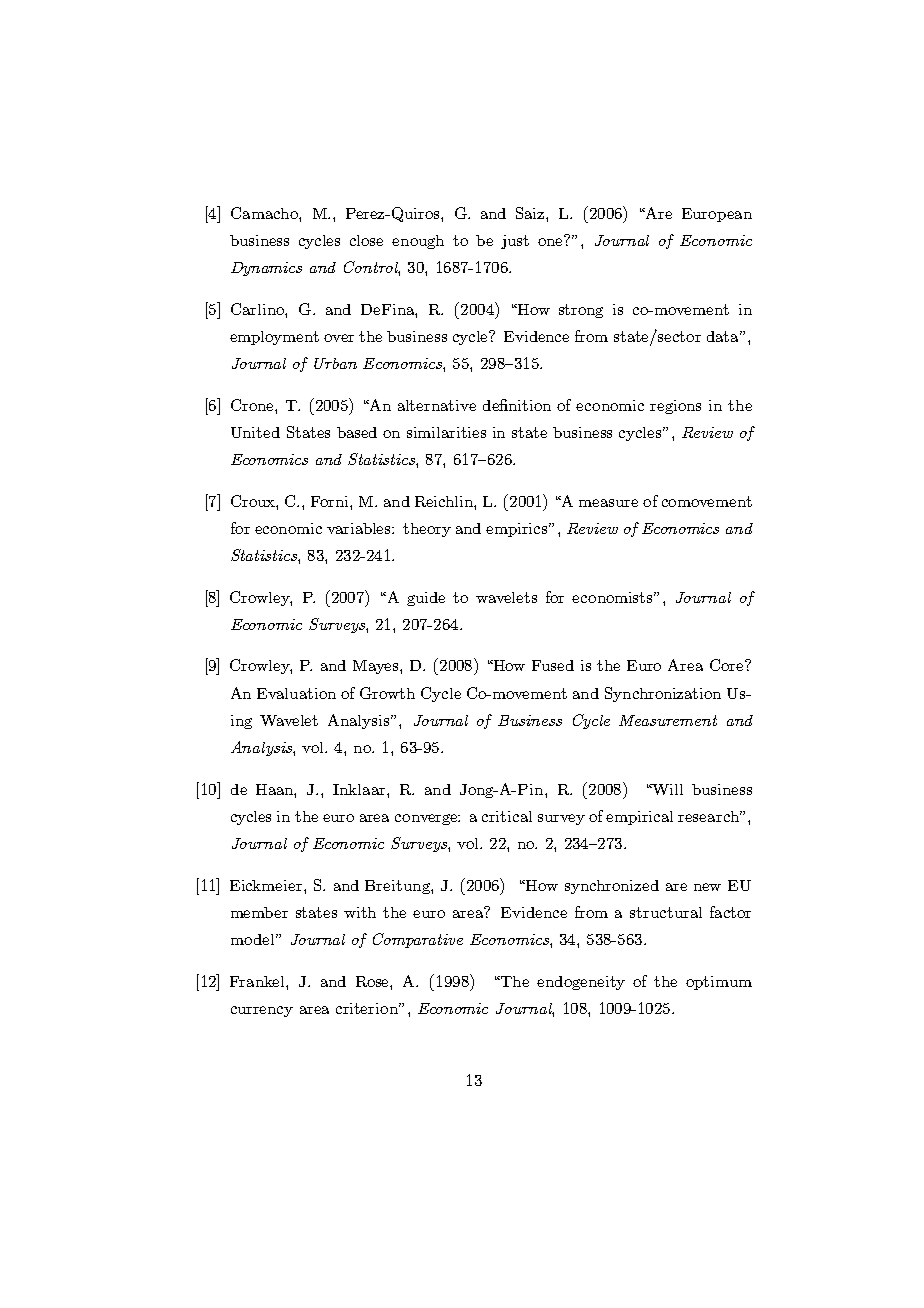 The image size is (924, 1308). I want to click on regions, so click(675, 407).
